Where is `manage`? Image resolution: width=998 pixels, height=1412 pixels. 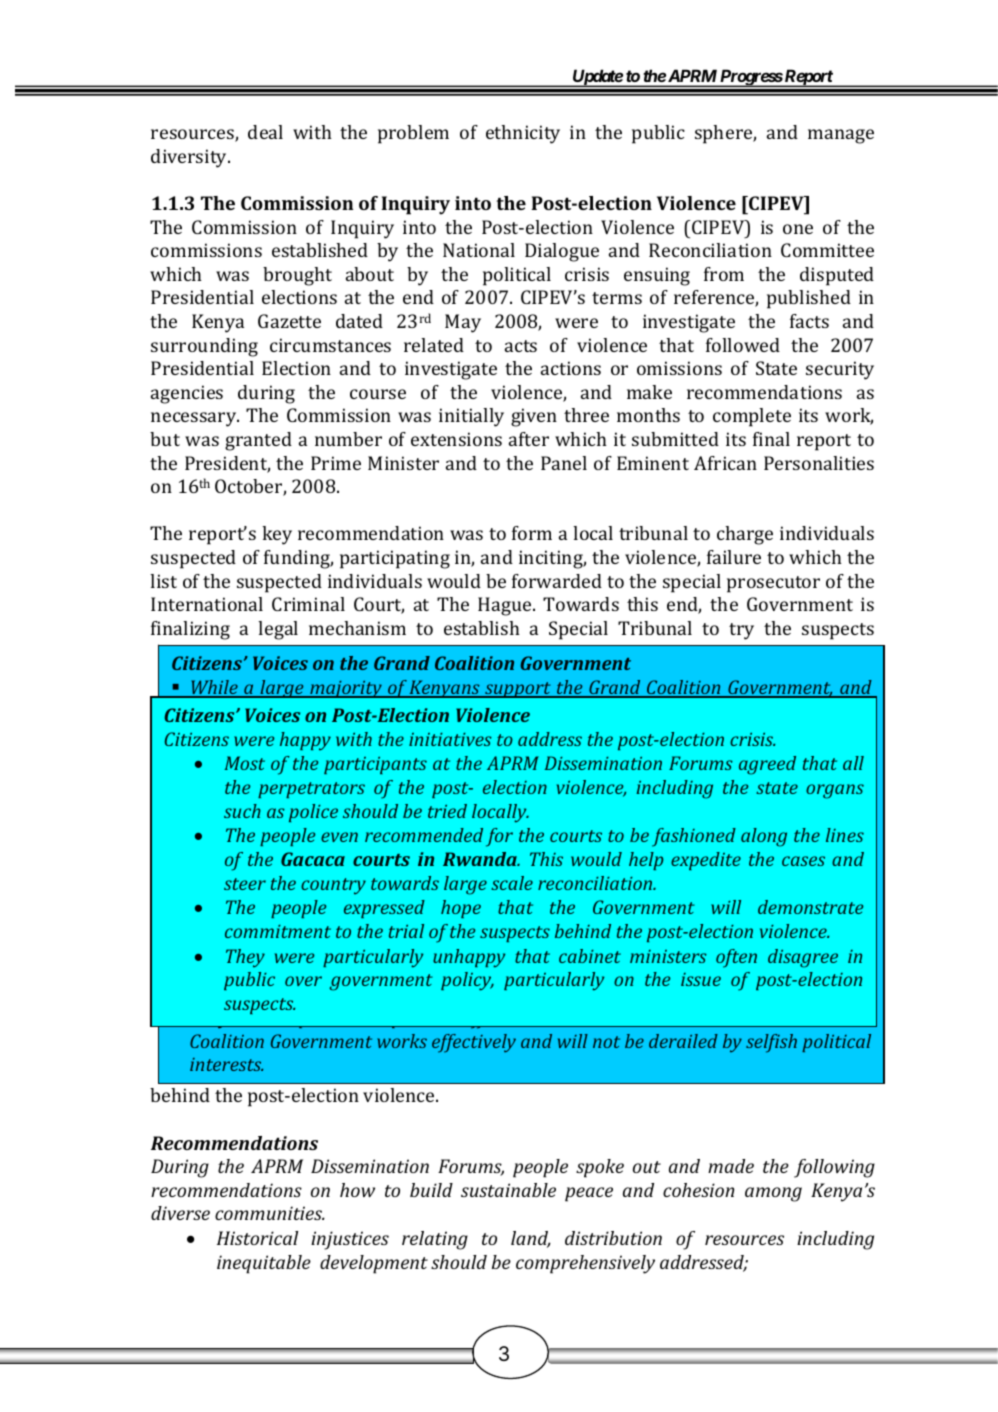 manage is located at coordinates (841, 136).
